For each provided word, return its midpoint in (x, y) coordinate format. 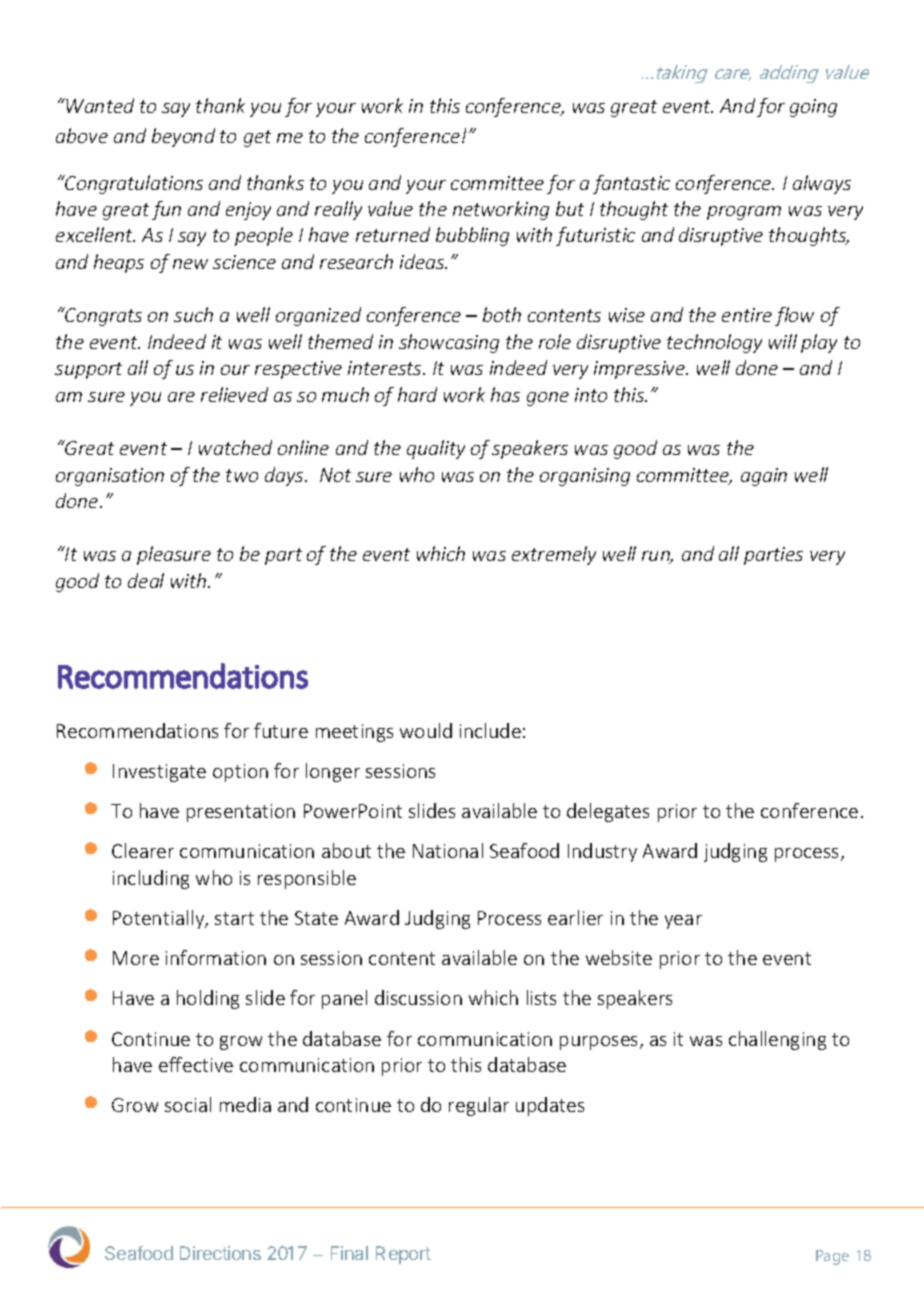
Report (403, 1255)
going (813, 108)
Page (832, 1257)
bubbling (472, 236)
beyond (183, 137)
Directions (220, 1253)
